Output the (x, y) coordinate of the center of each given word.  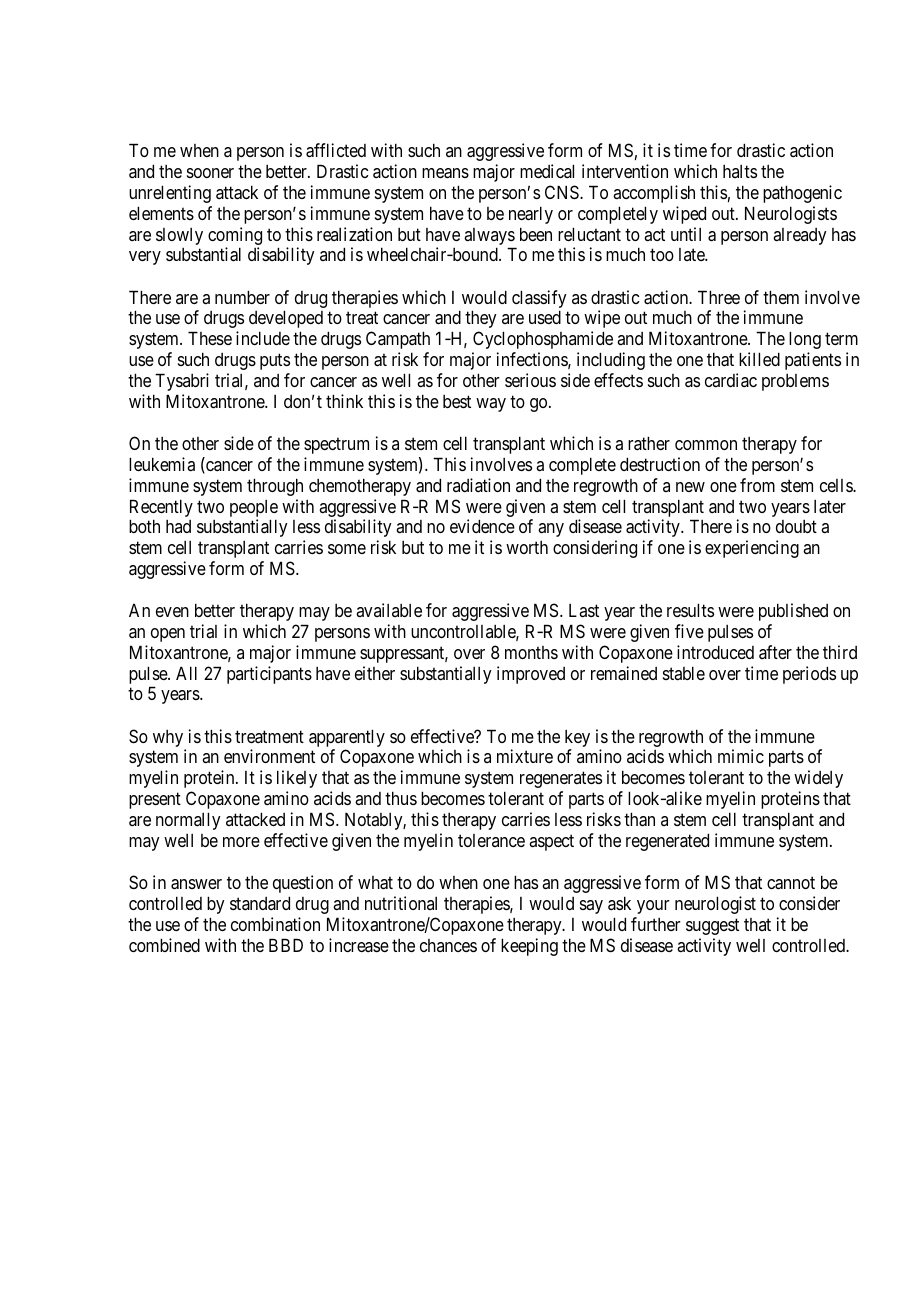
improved (531, 675)
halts (740, 171)
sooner (210, 173)
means (445, 173)
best (457, 401)
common (706, 445)
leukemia (162, 464)
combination (275, 924)
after (775, 652)
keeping (529, 947)
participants (269, 675)
